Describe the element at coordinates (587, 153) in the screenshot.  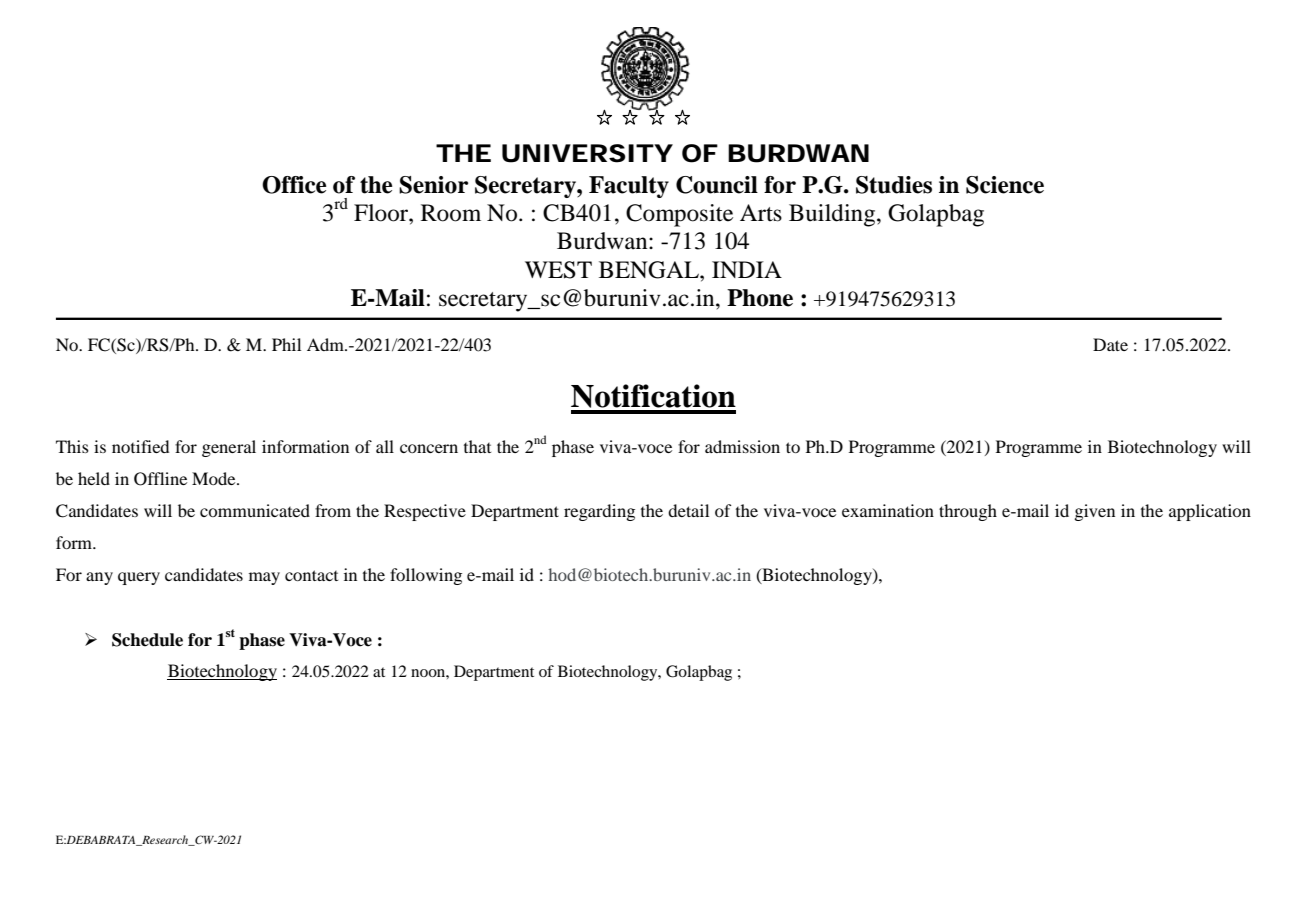
I see `UNIVERSITY` at that location.
